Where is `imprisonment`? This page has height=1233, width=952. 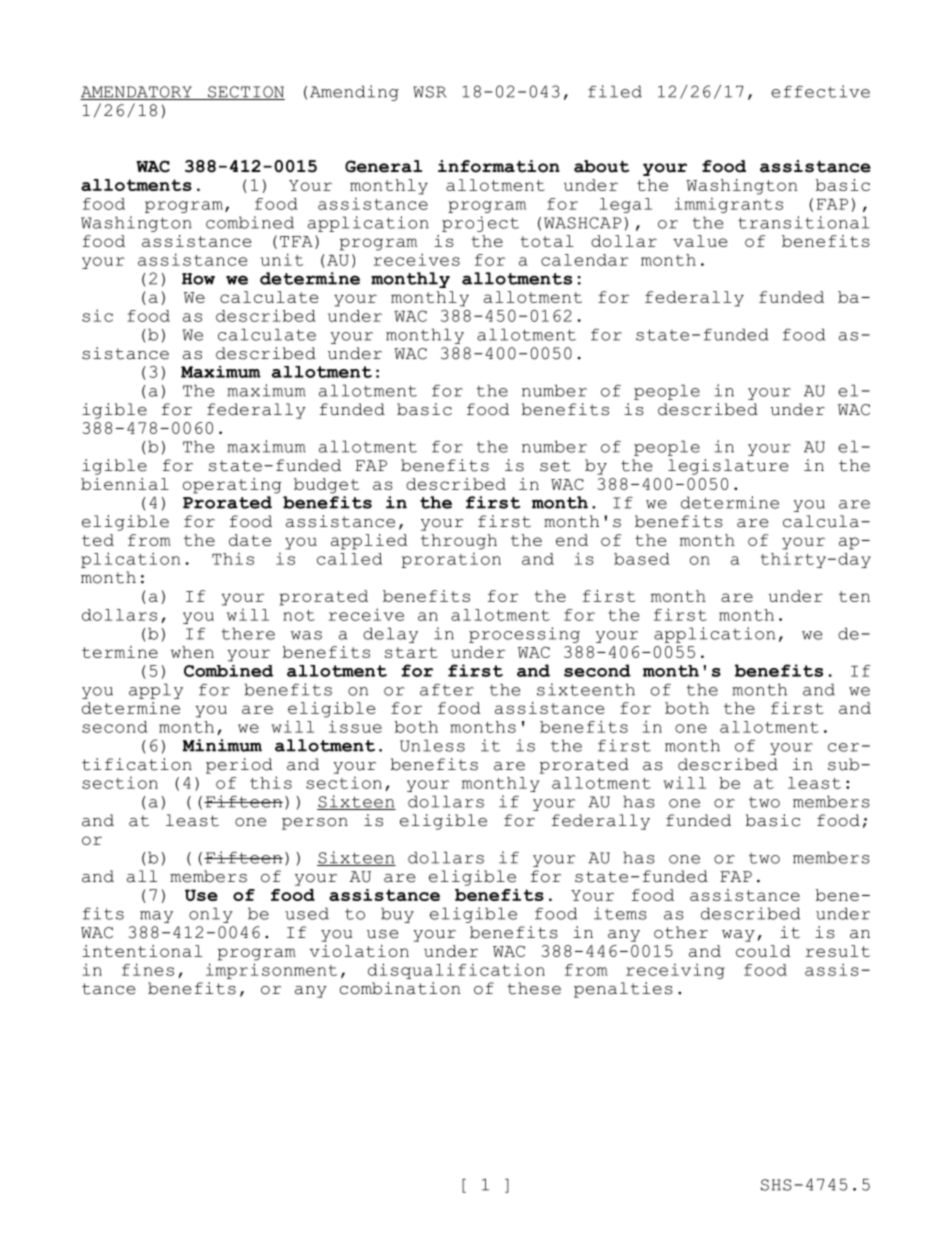 imprisonment is located at coordinates (271, 971).
